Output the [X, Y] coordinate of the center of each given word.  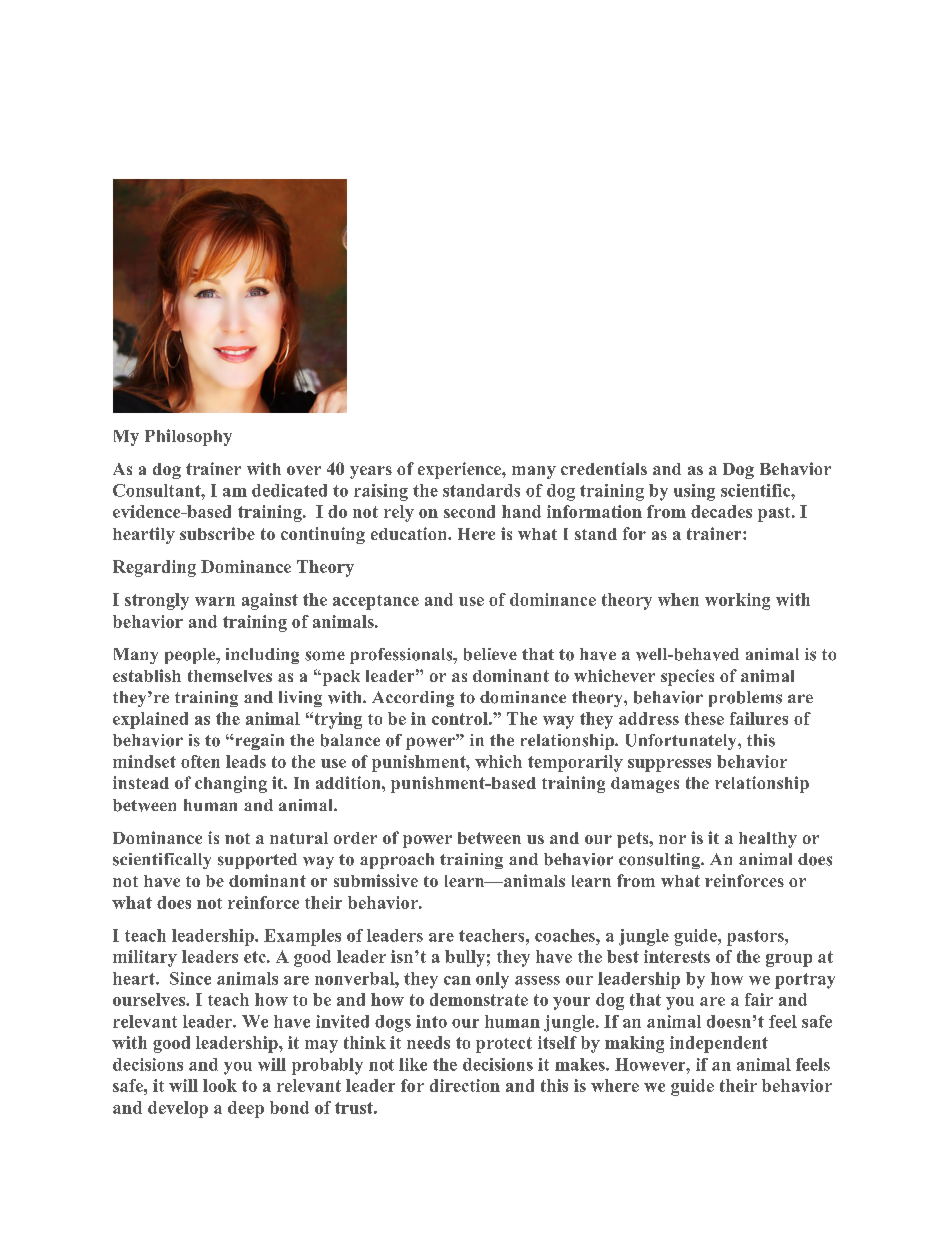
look [220, 1085]
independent [719, 1044]
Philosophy [188, 437]
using [694, 492]
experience [460, 470]
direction [465, 1085]
